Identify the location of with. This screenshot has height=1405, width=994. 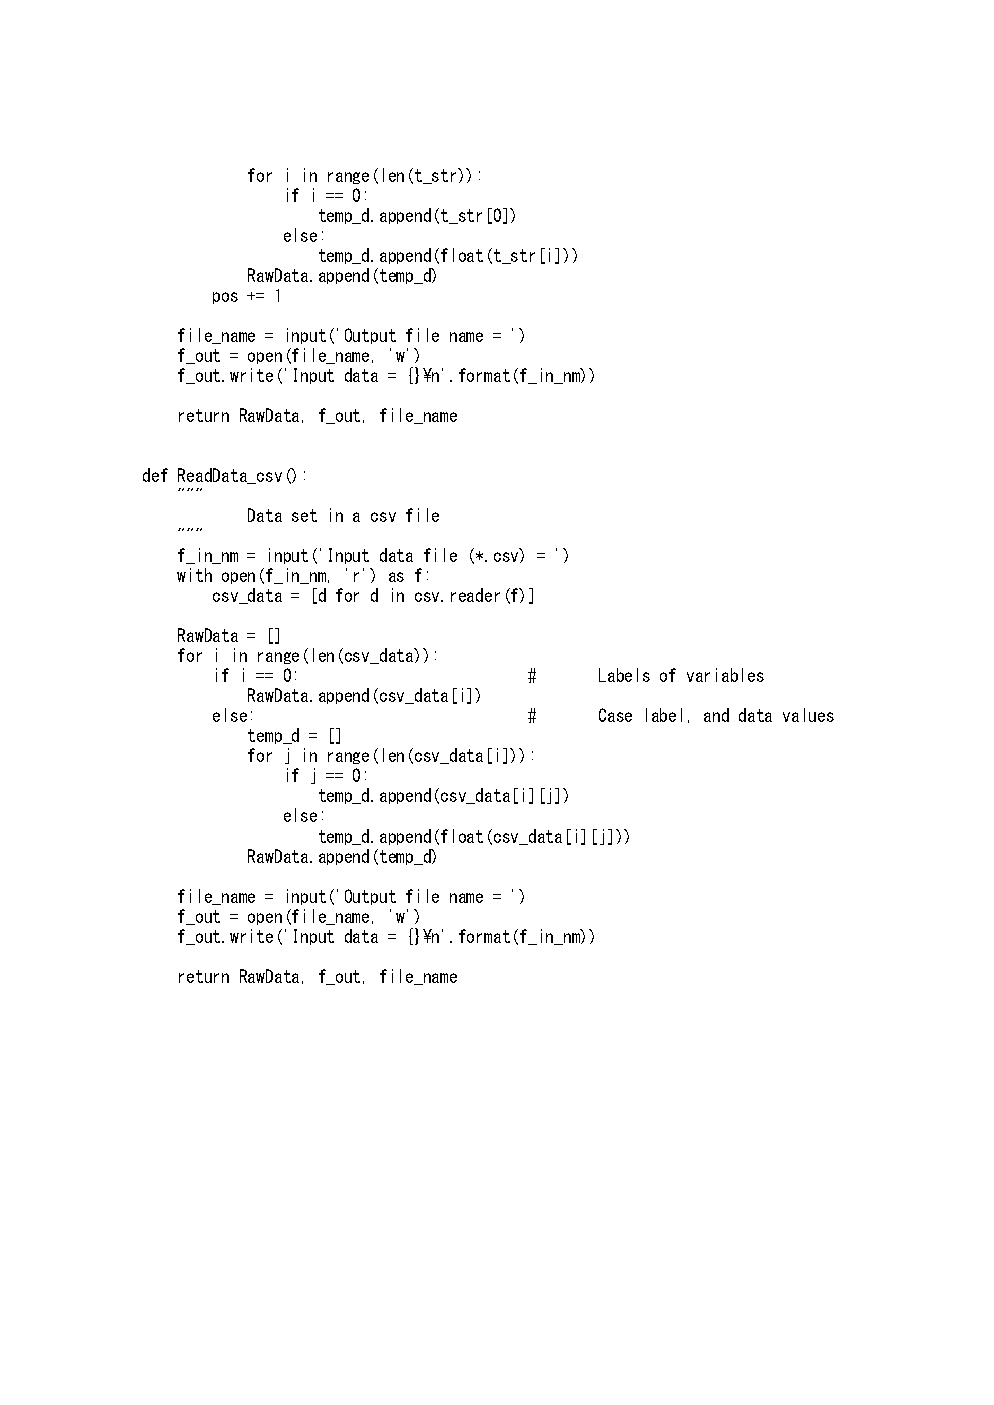
(194, 575).
